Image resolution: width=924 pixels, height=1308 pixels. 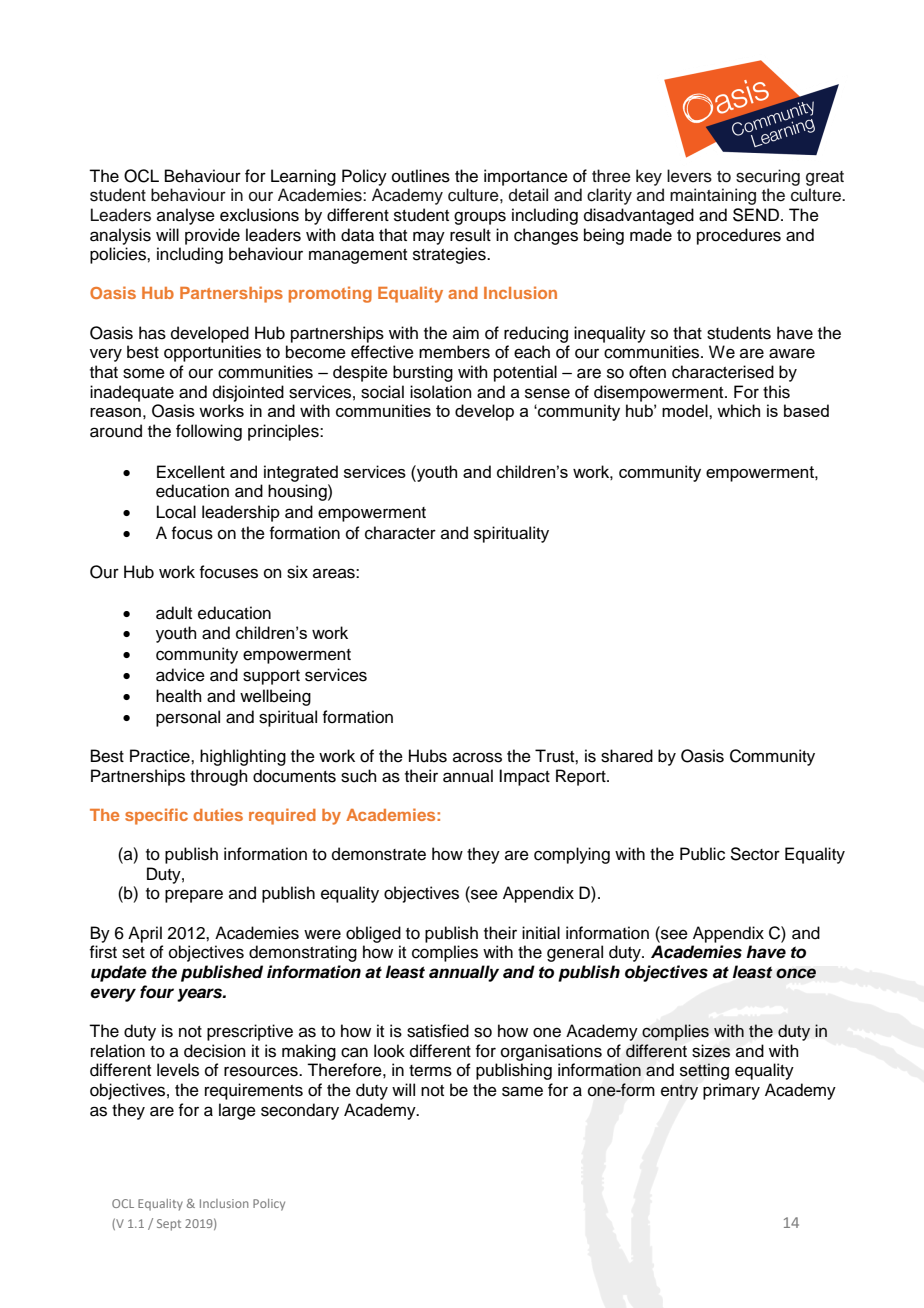 I want to click on April, so click(x=145, y=934).
